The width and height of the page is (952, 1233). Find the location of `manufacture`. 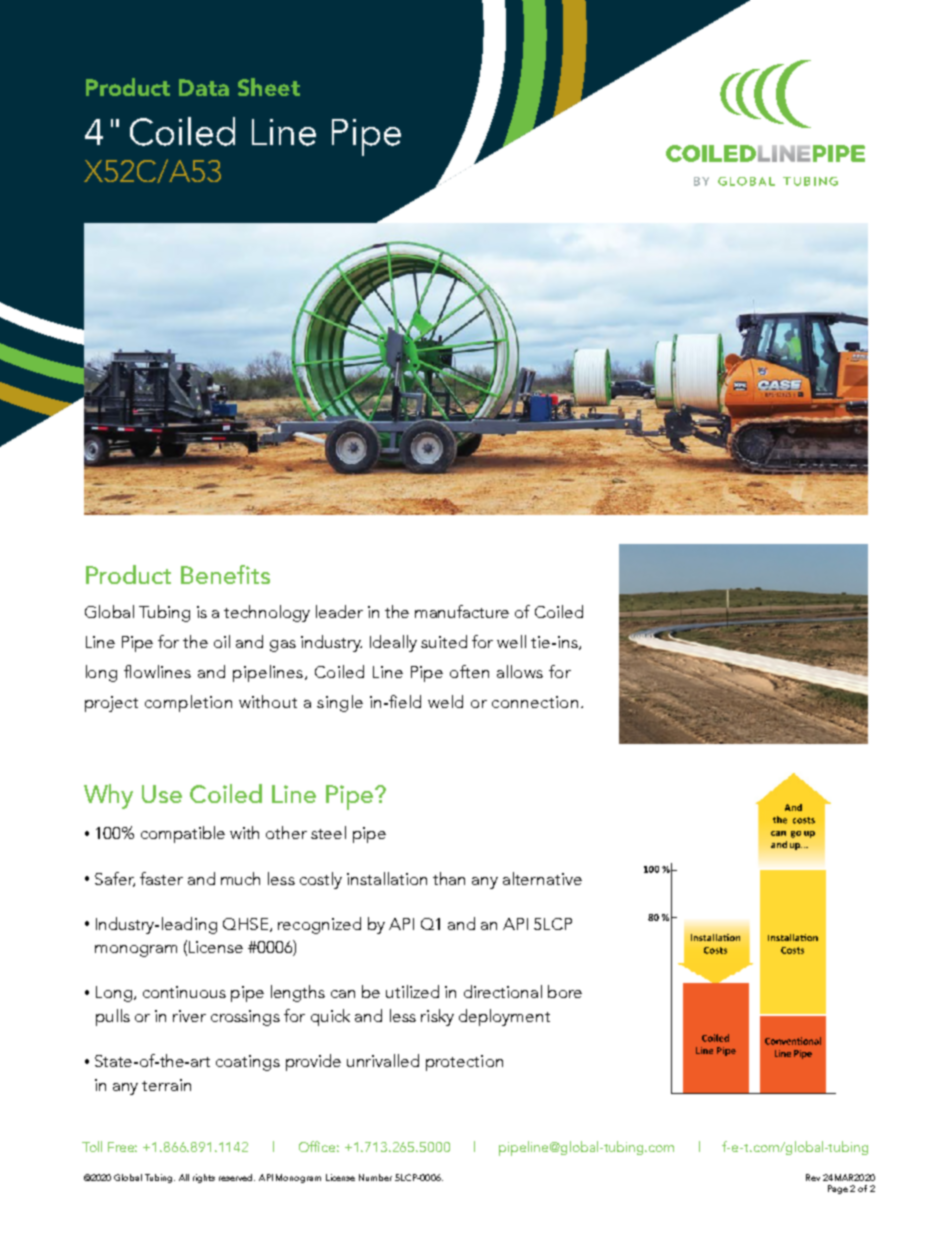

manufacture is located at coordinates (462, 611).
